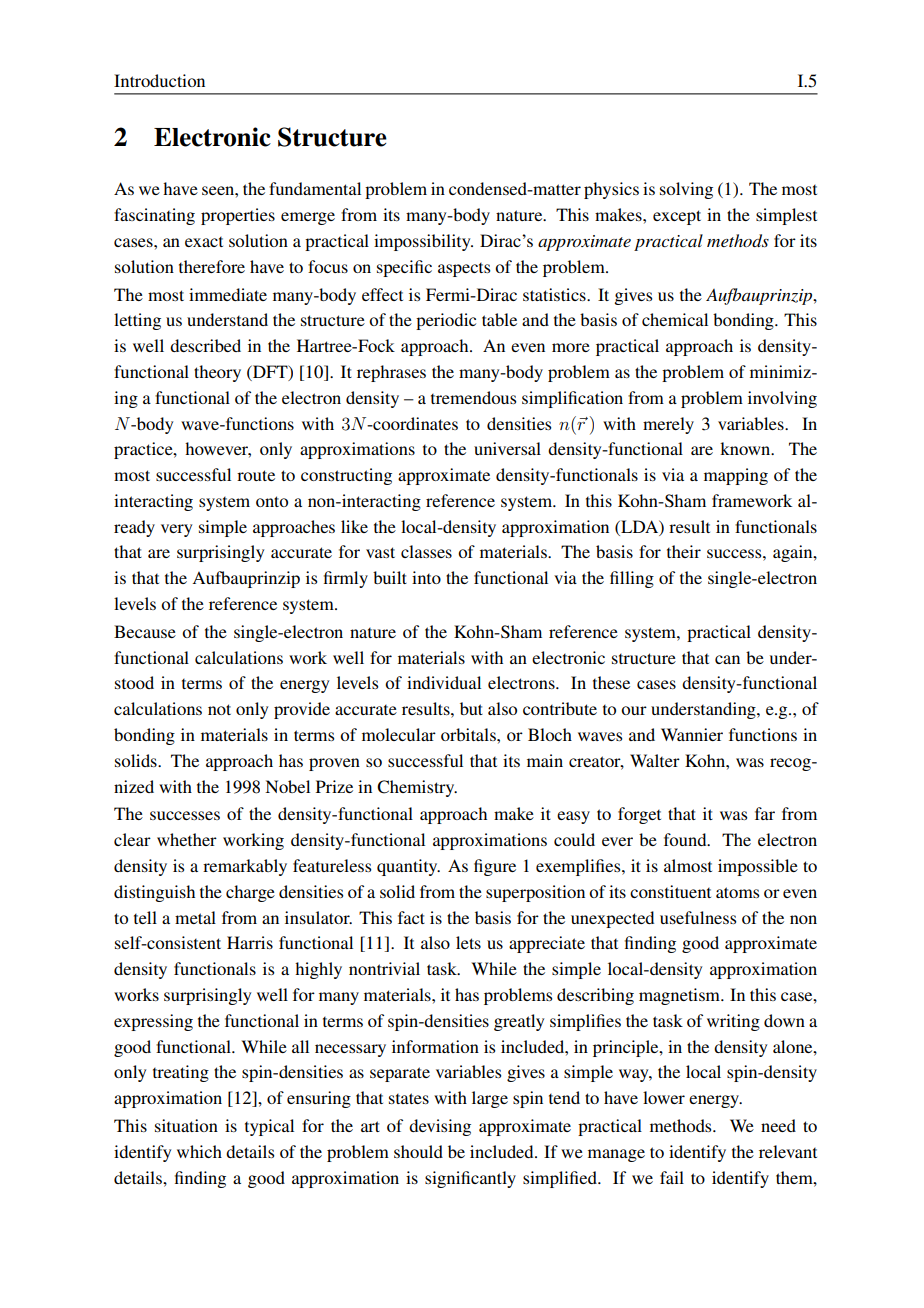 The width and height of the document is (924, 1308). What do you see at coordinates (205, 345) in the document?
I see `described` at bounding box center [205, 345].
